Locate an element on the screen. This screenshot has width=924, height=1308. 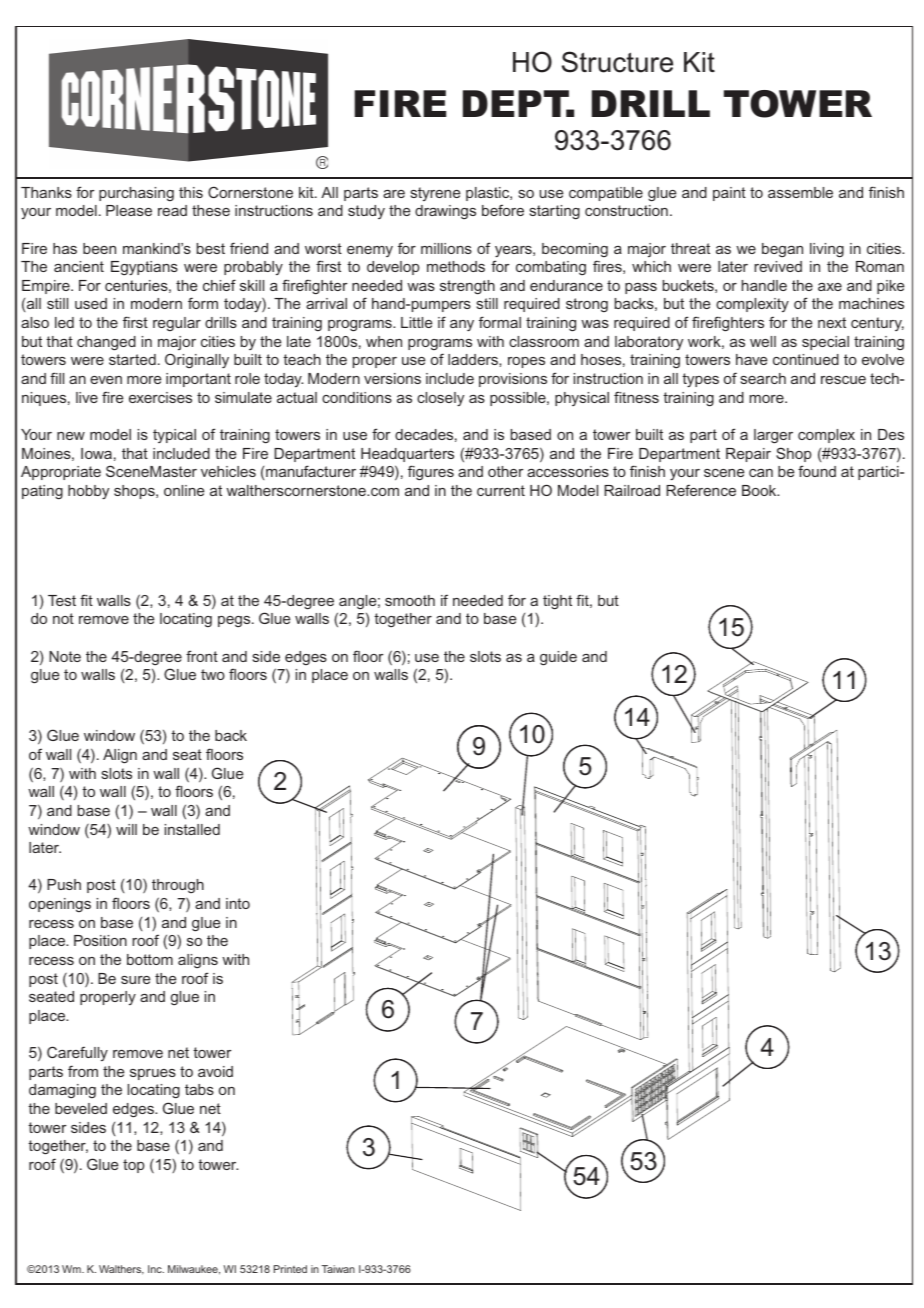
into is located at coordinates (238, 903).
